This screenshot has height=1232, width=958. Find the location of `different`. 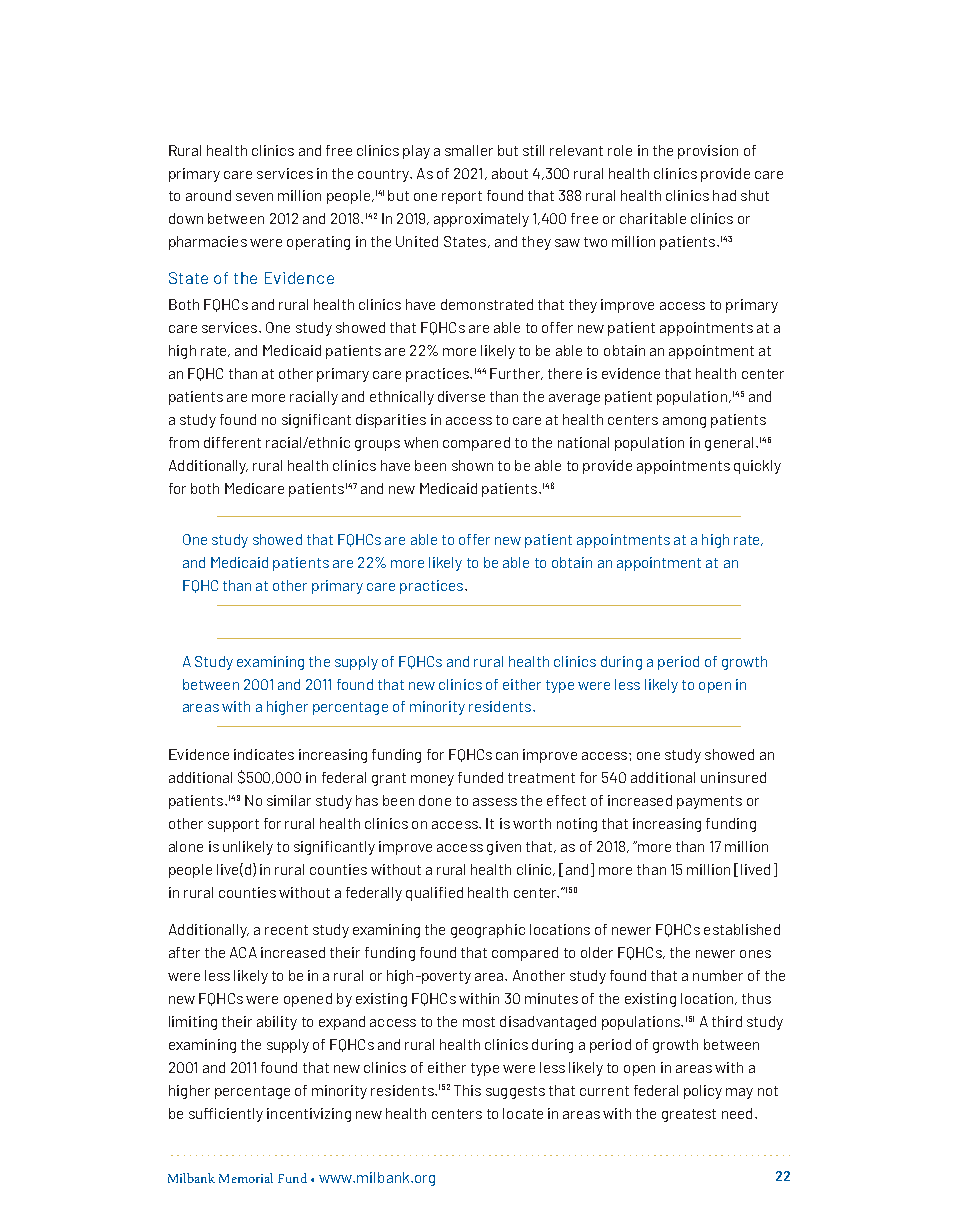

different is located at coordinates (232, 442).
